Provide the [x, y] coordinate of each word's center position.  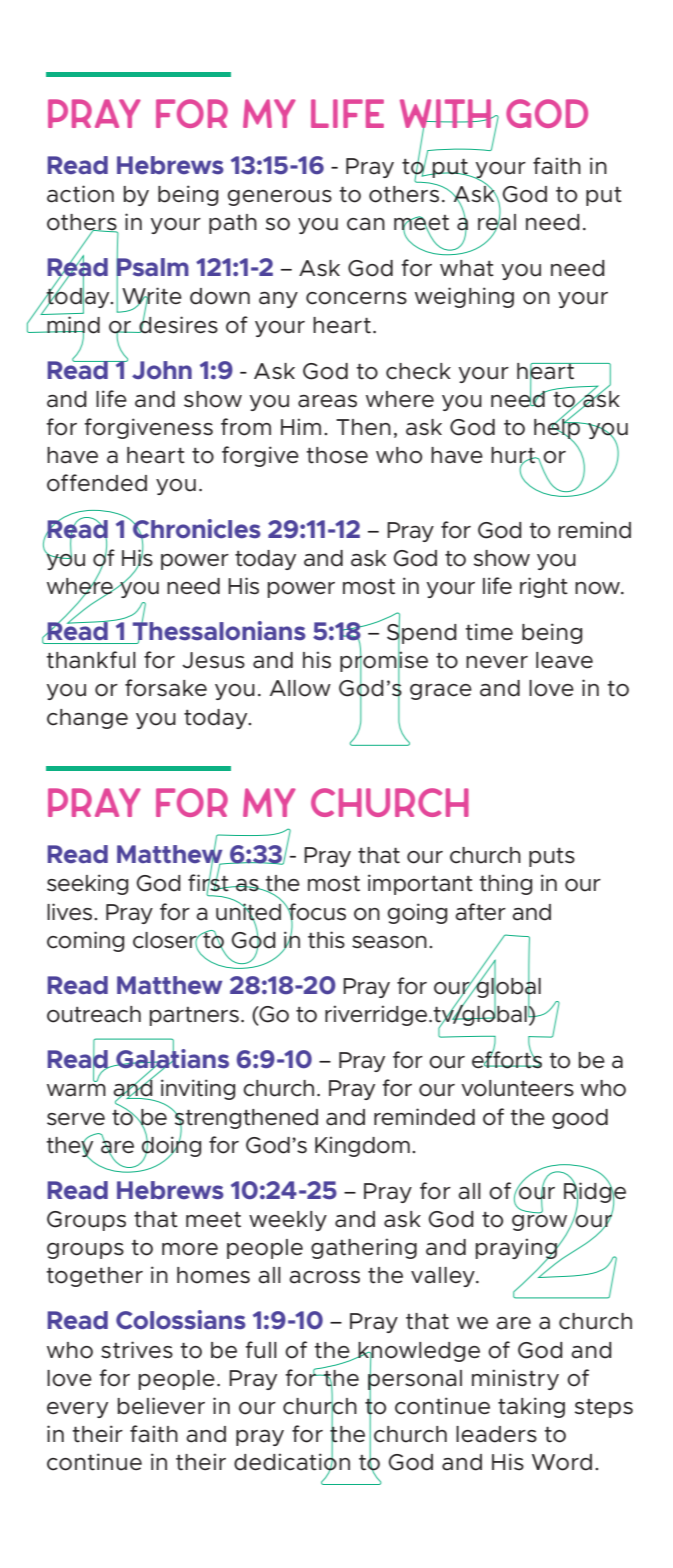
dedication [292, 1462]
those [337, 455]
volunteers [517, 1088]
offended [97, 483]
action [80, 194]
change [87, 719]
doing [171, 1146]
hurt [514, 456]
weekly [288, 1221]
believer [161, 1406]
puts [552, 857]
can [366, 224]
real [497, 222]
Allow [300, 688]
